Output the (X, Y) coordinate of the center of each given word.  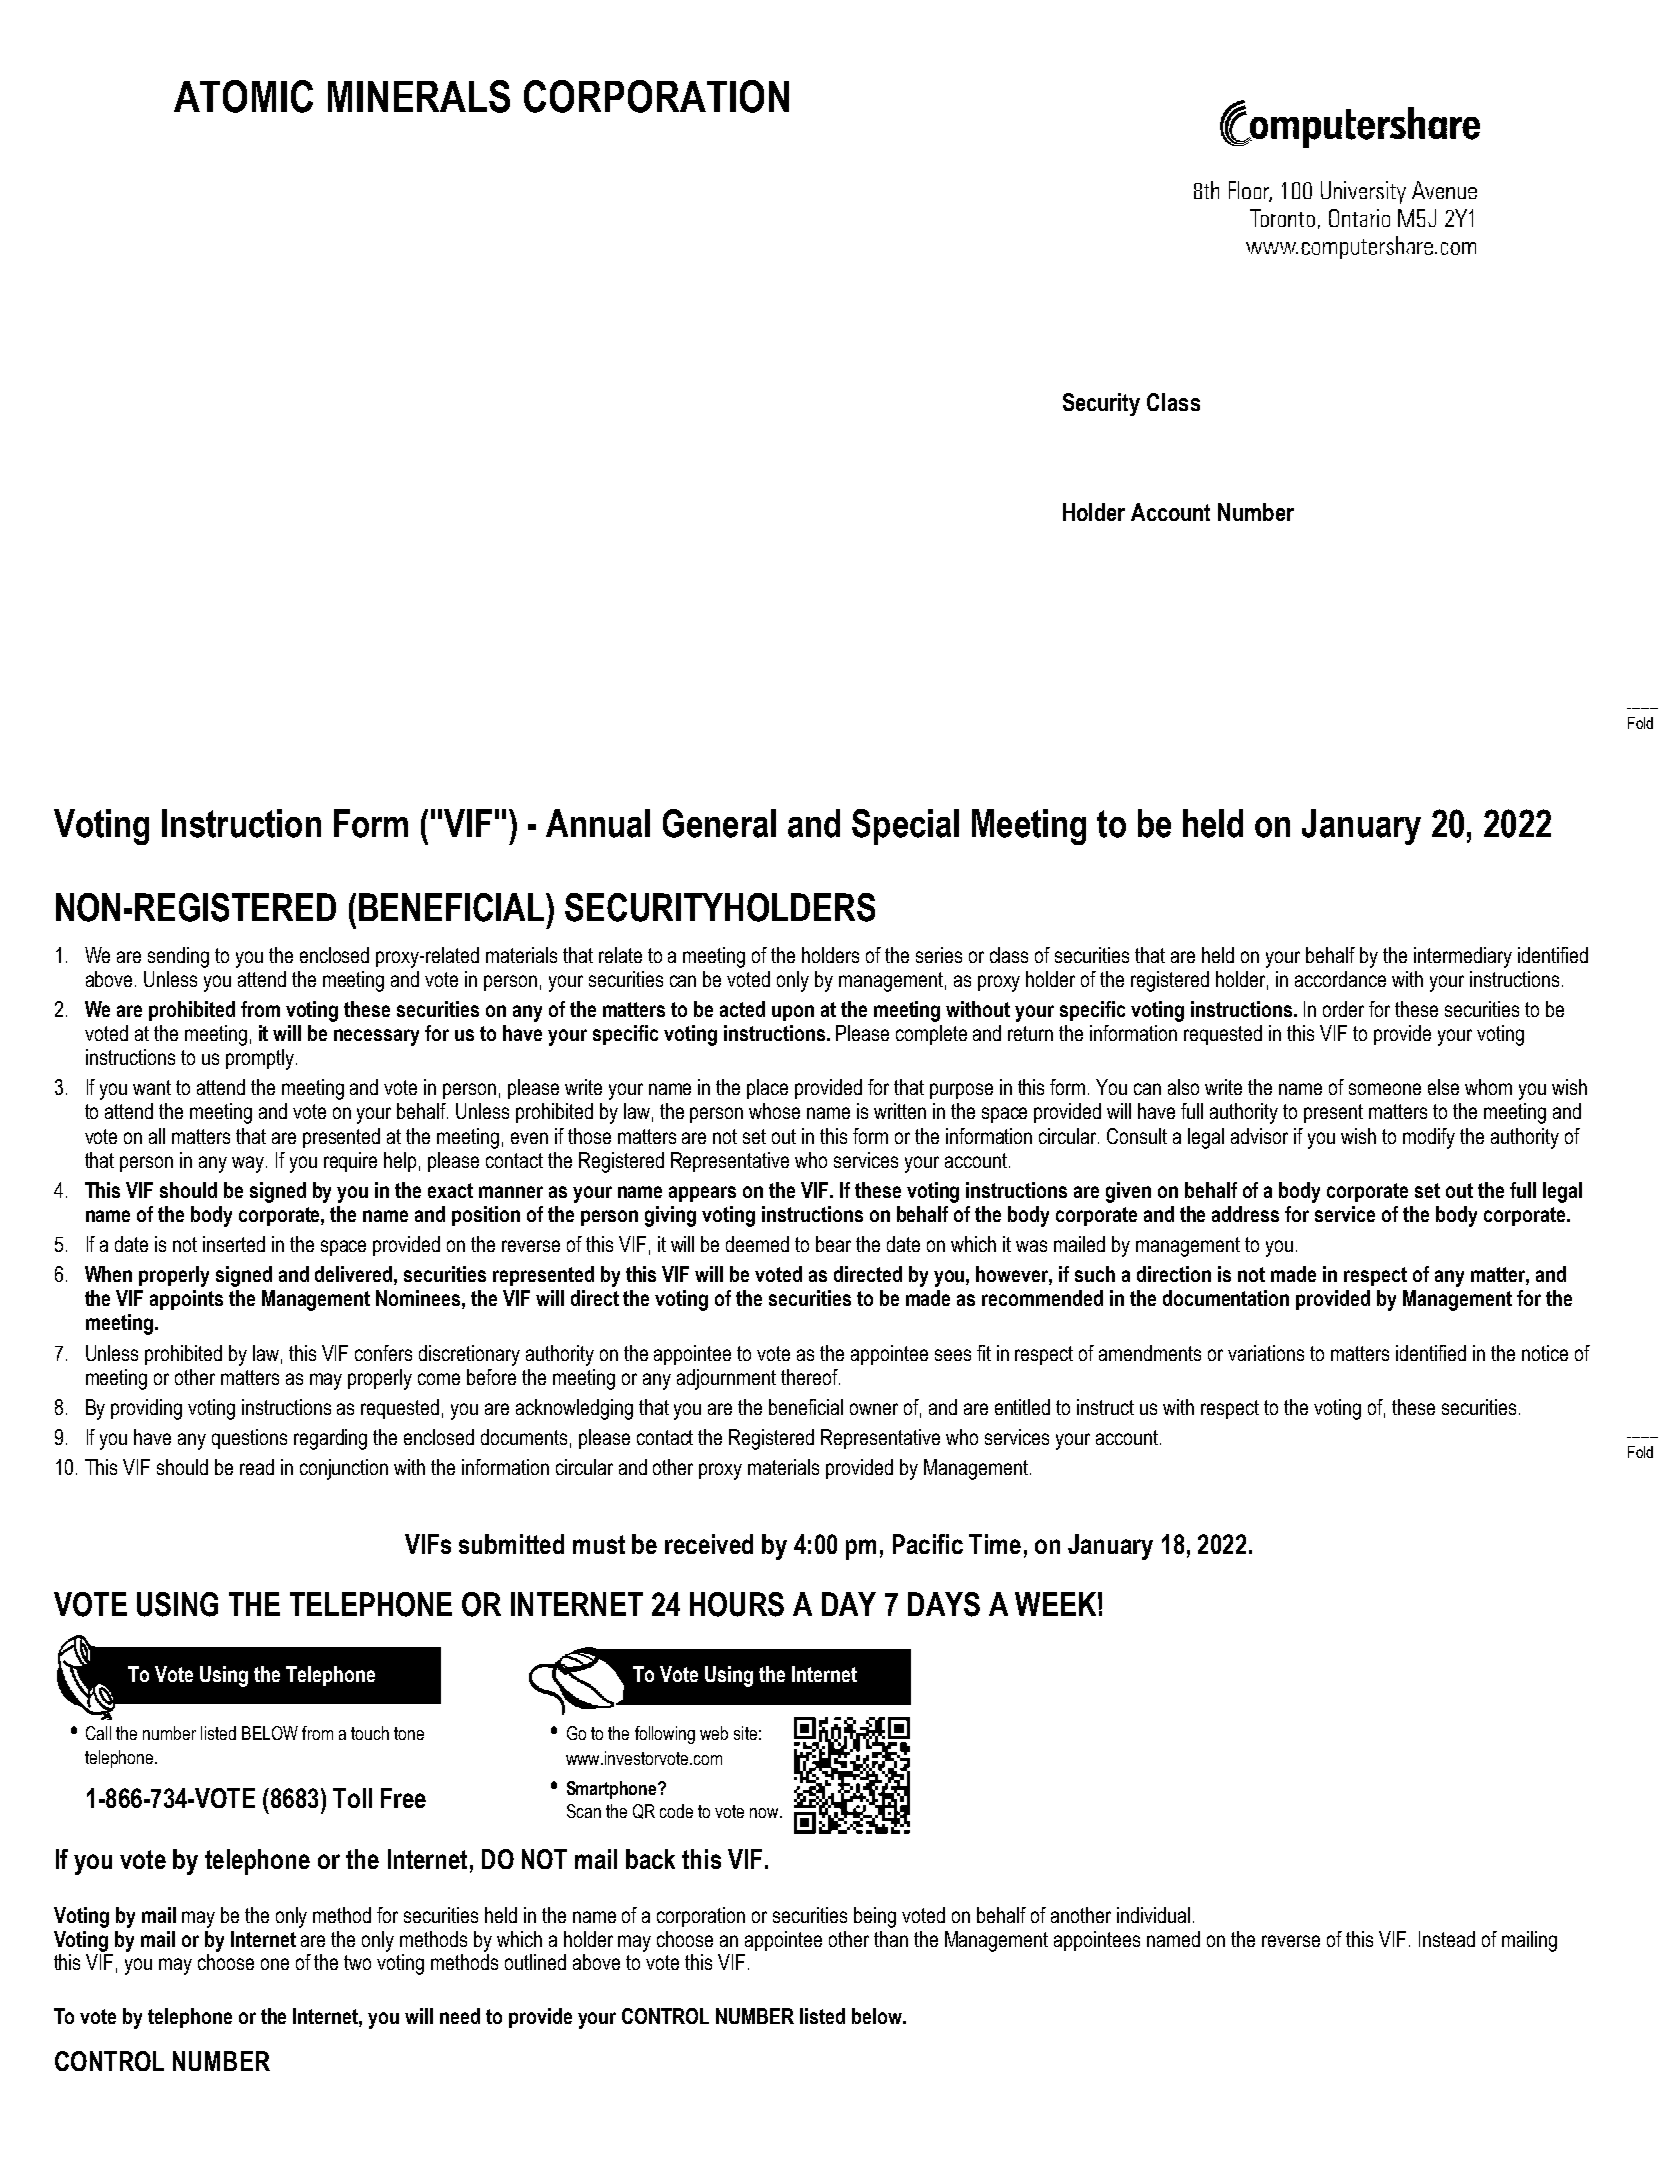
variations (1266, 1353)
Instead (1447, 1939)
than (891, 1939)
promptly (260, 1059)
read (257, 1467)
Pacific (928, 1544)
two (357, 1962)
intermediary (1463, 957)
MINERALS (419, 96)
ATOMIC (243, 96)
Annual (598, 823)
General (719, 823)
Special (905, 827)
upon (793, 1013)
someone (1385, 1089)
